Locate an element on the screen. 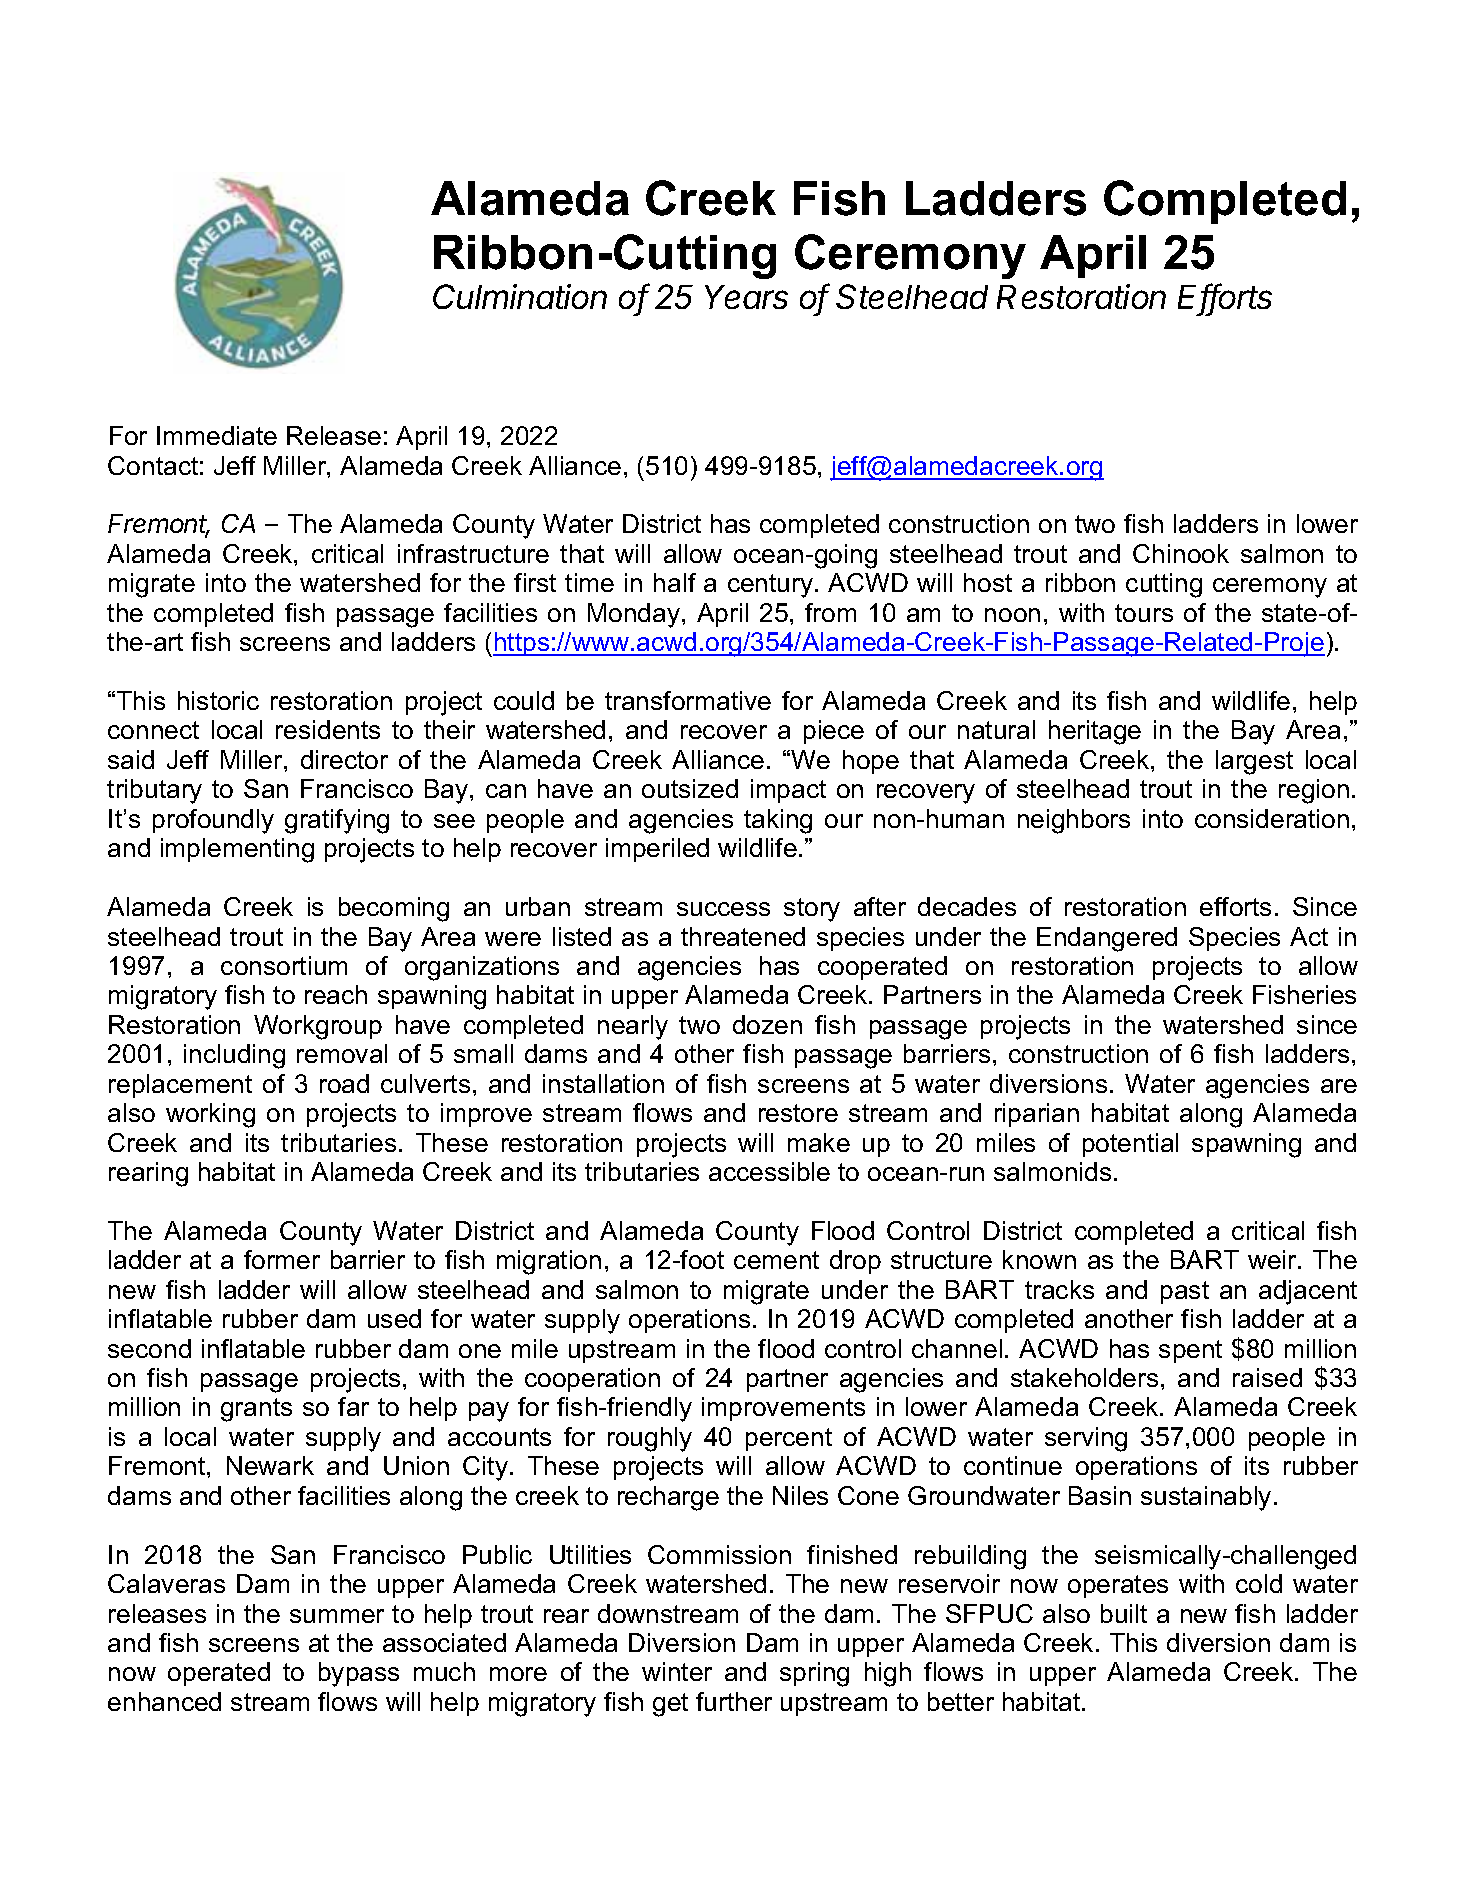 The image size is (1466, 1897). built is located at coordinates (1124, 1613).
